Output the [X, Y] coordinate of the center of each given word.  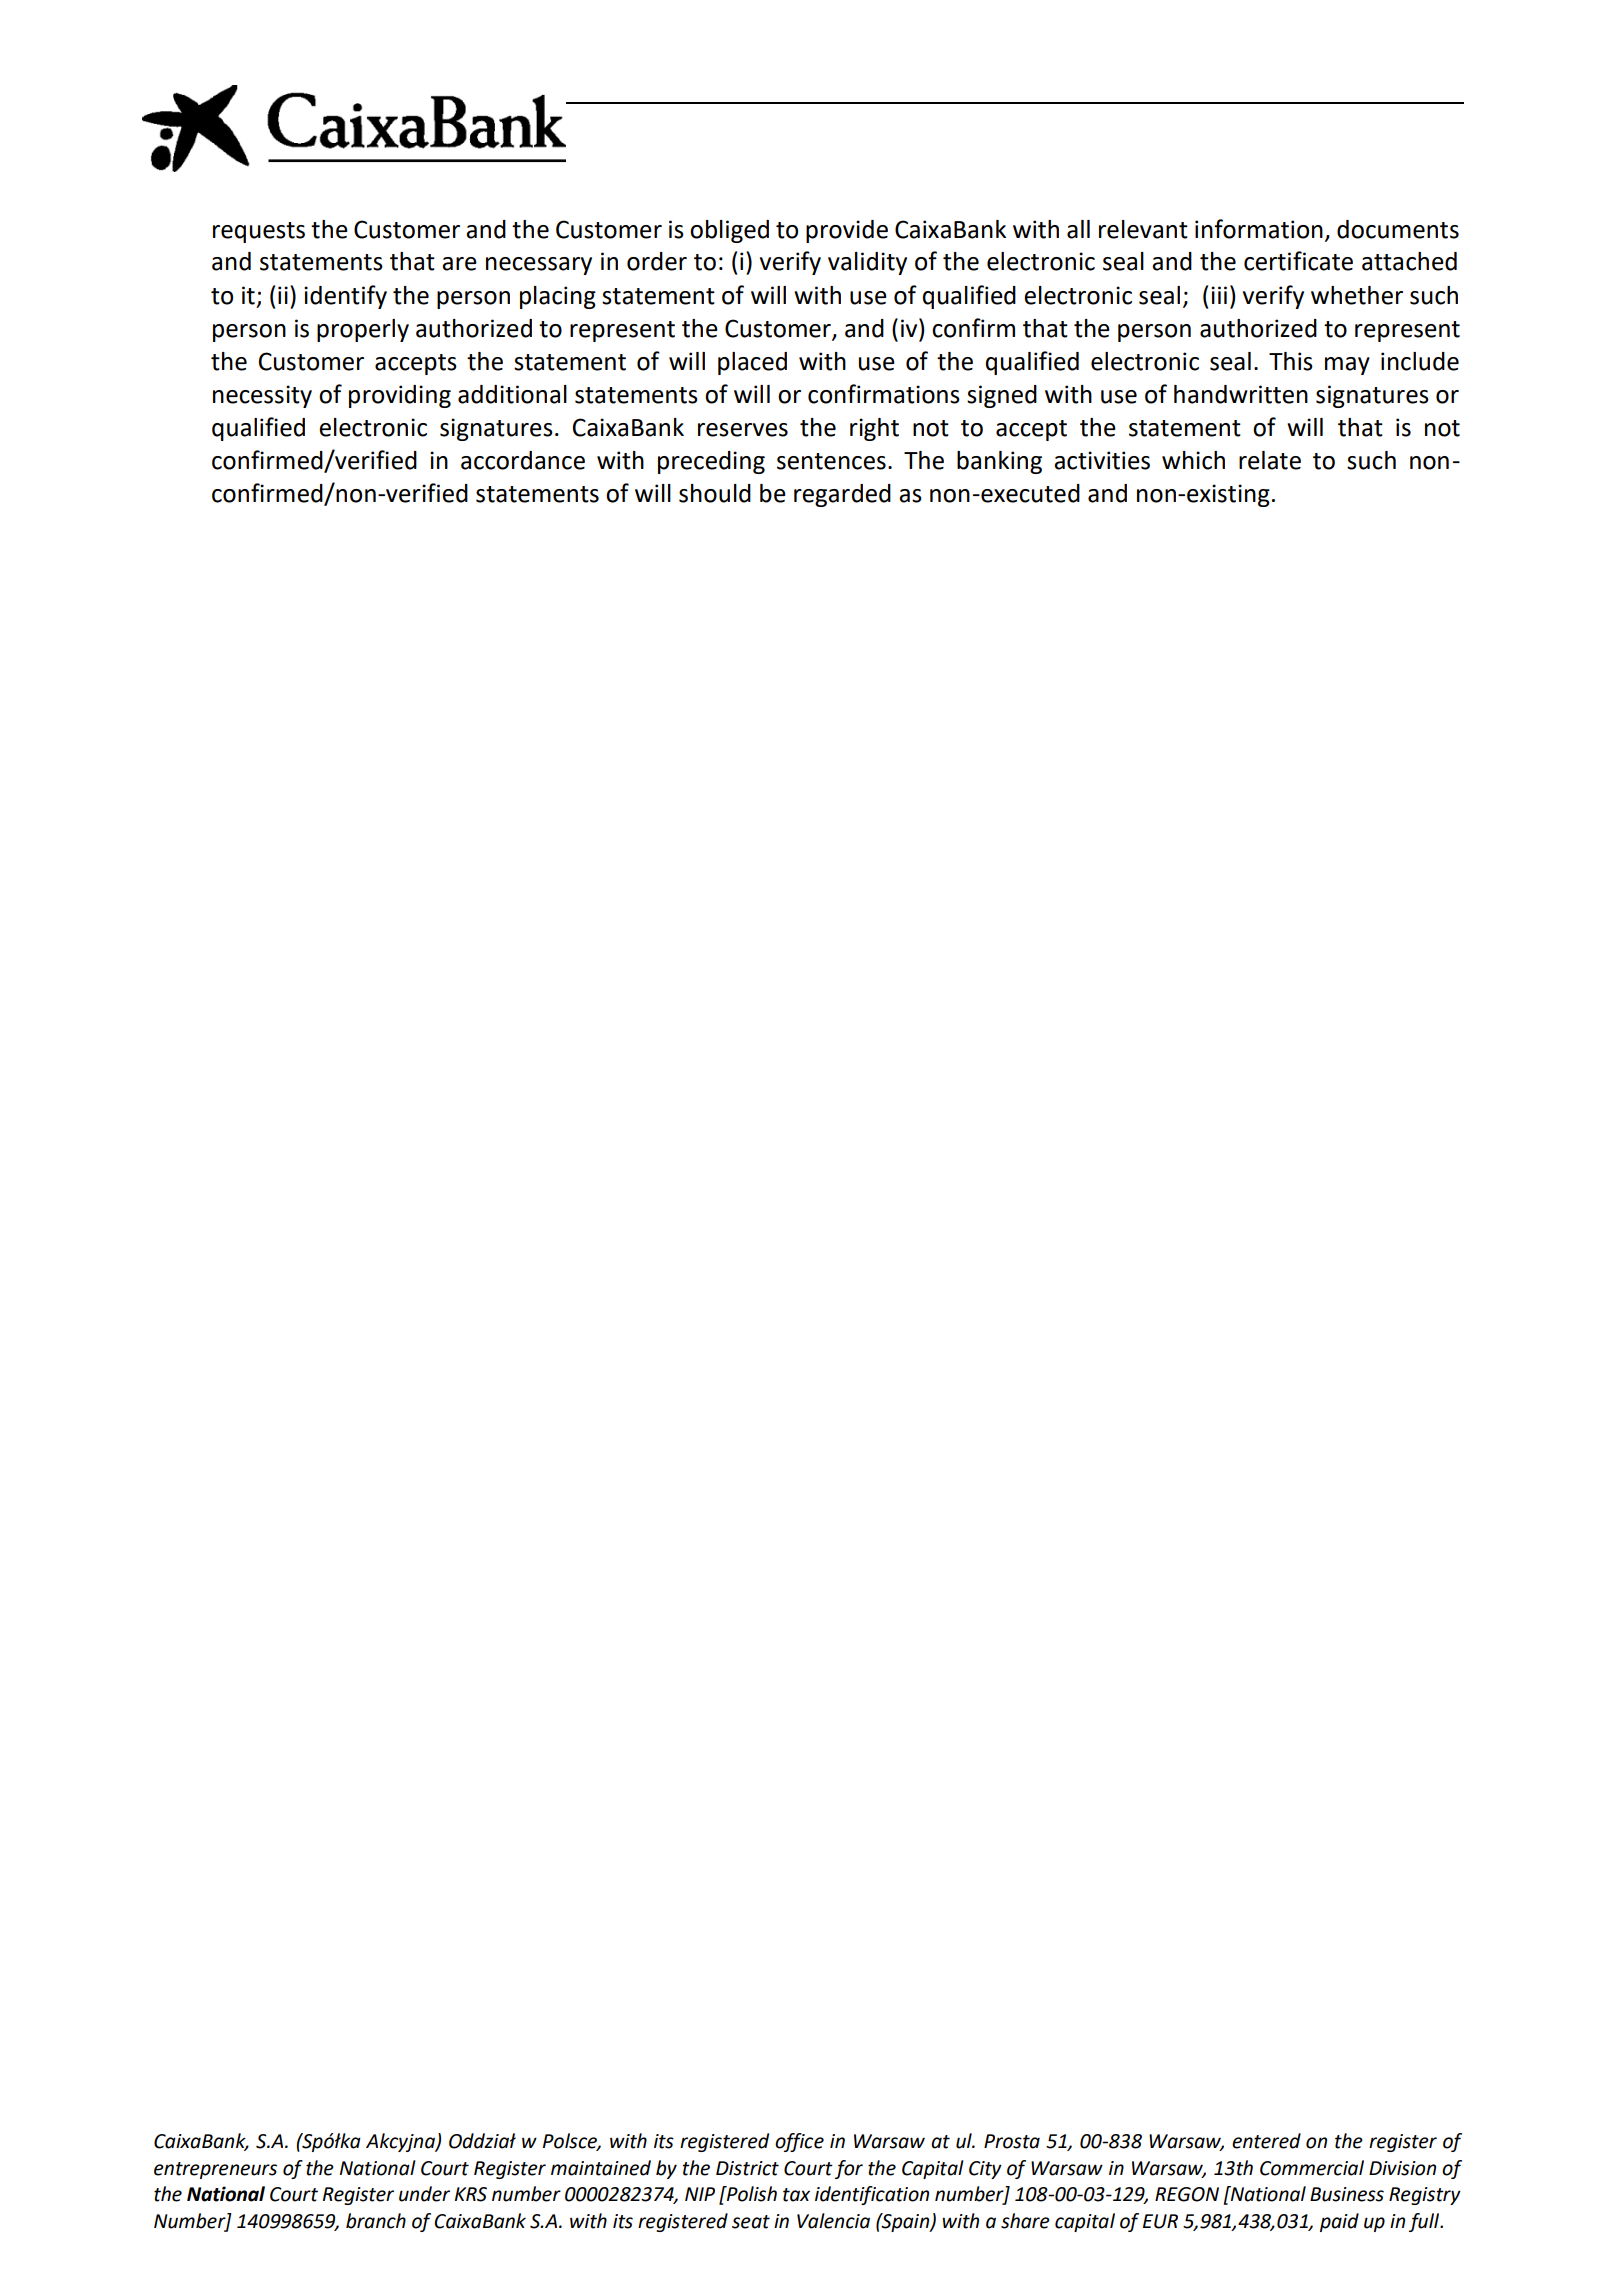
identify [345, 297]
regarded [842, 495]
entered [1266, 2141]
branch [376, 2221]
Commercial [1312, 2168]
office [799, 2142]
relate [1270, 460]
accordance [523, 460]
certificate [1298, 261]
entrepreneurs [215, 2170]
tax [796, 2195]
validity [867, 263]
